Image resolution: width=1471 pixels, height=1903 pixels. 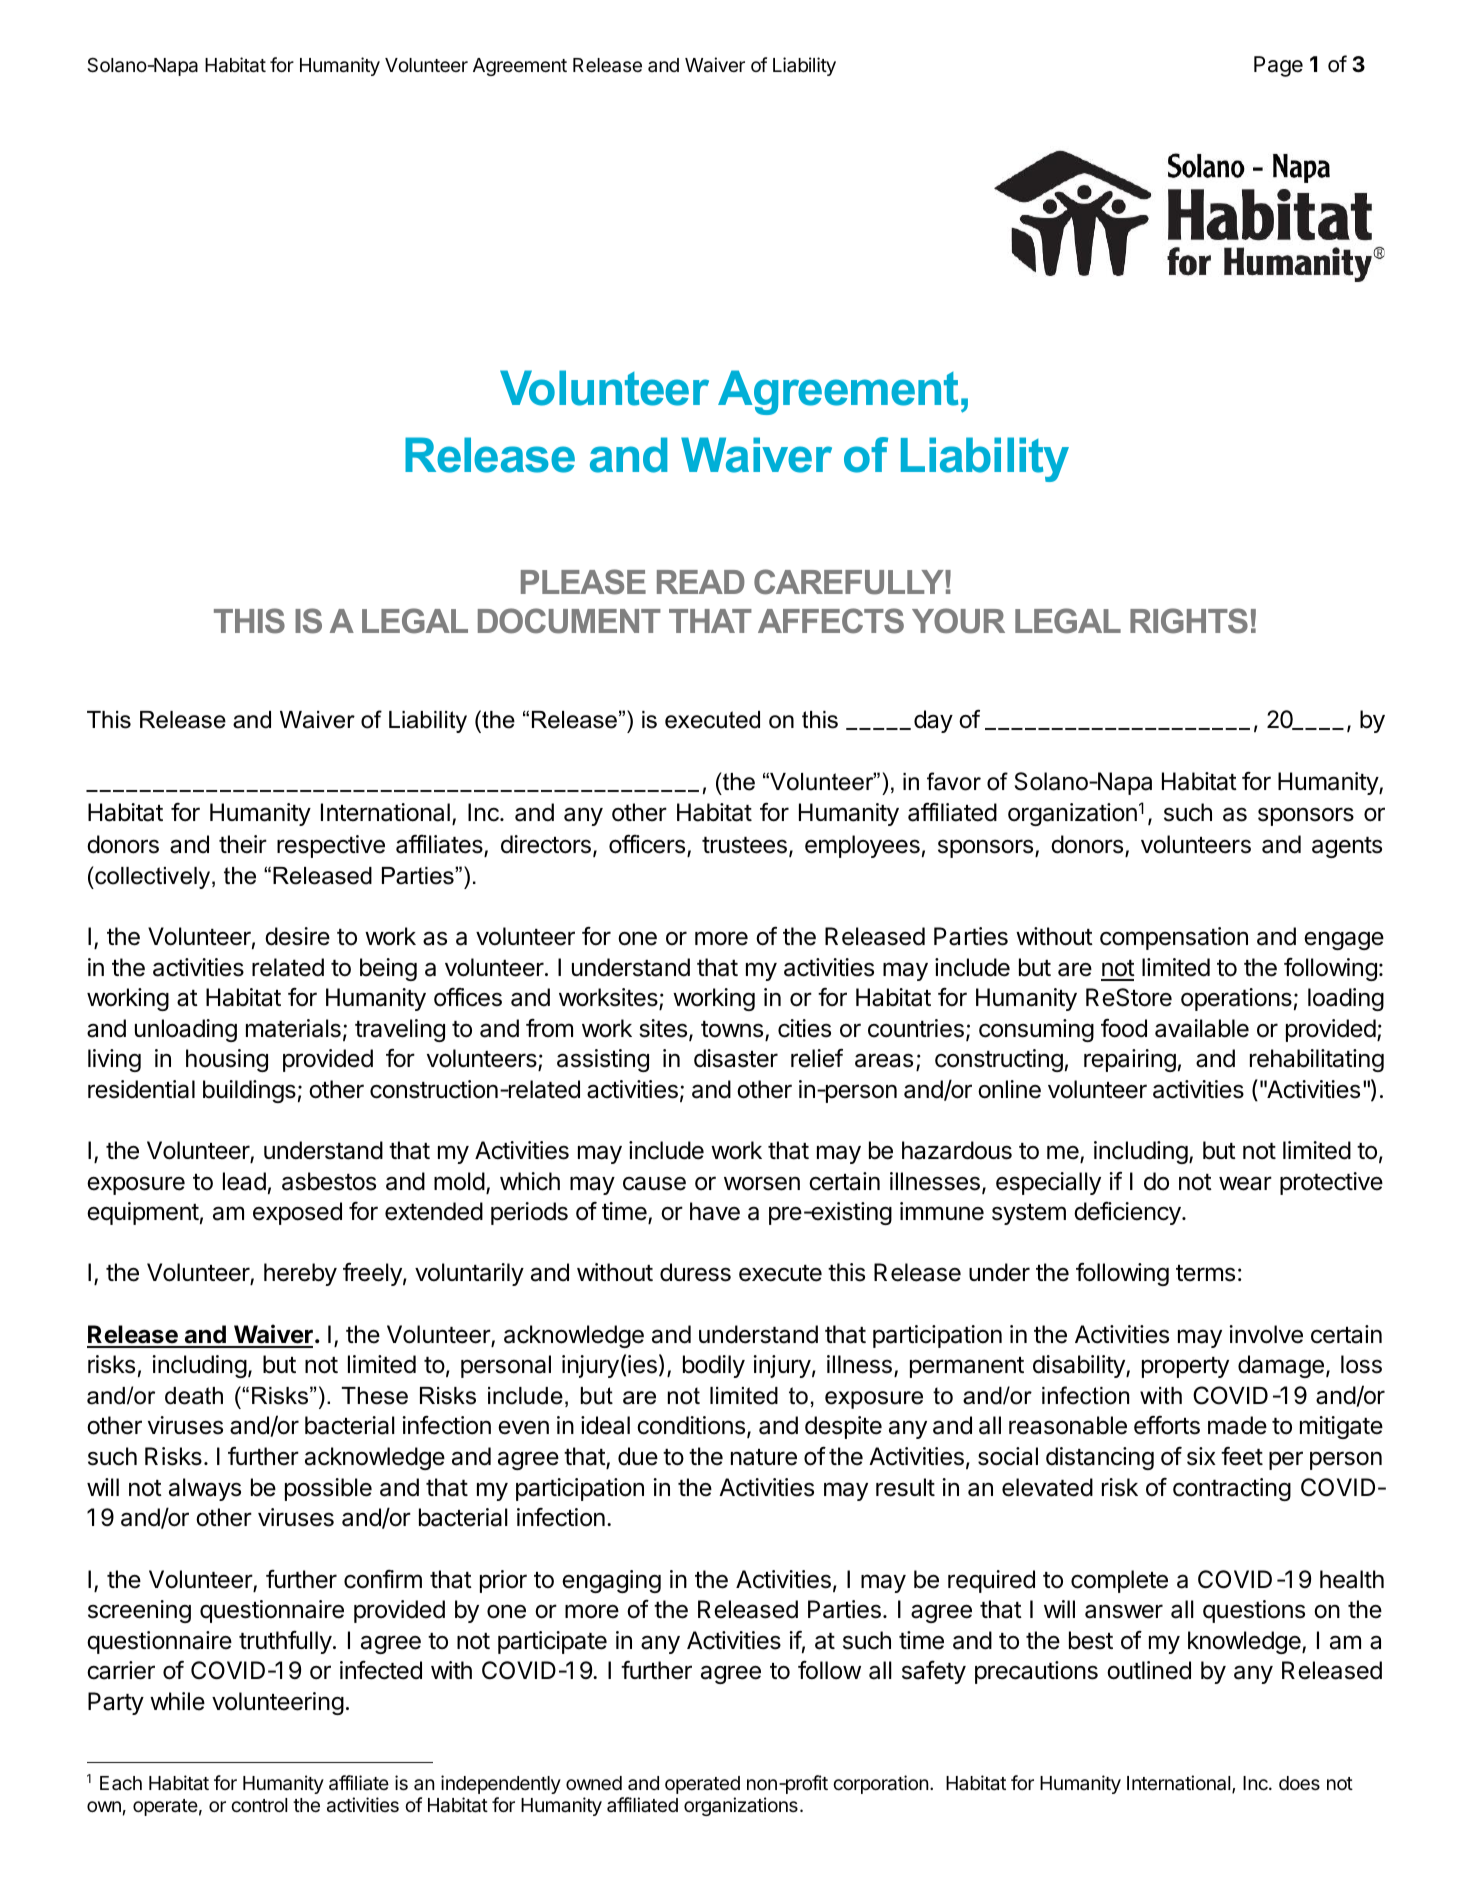 I want to click on RIGHTS, so click(x=1189, y=621).
